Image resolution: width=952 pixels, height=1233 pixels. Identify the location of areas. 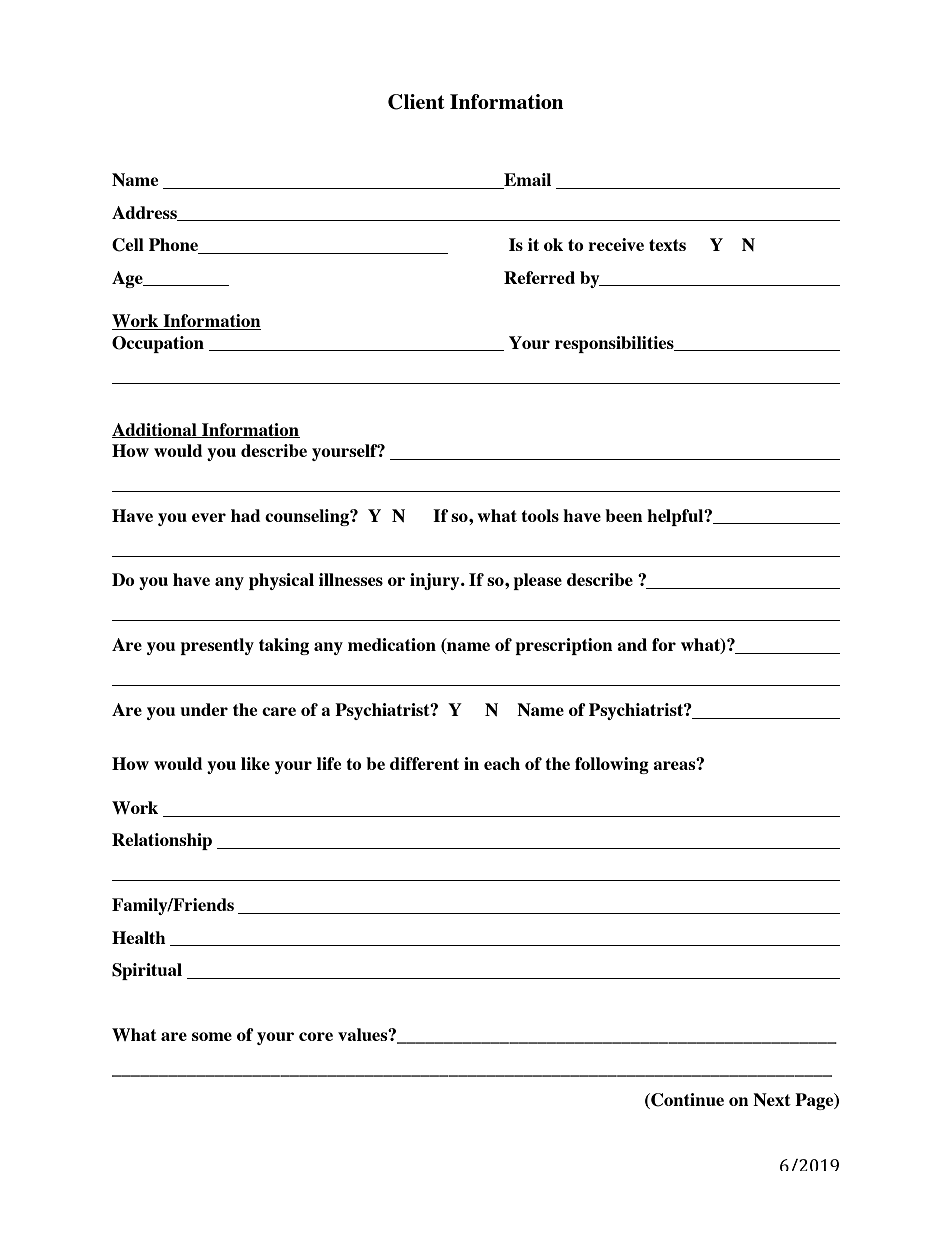
(675, 764).
